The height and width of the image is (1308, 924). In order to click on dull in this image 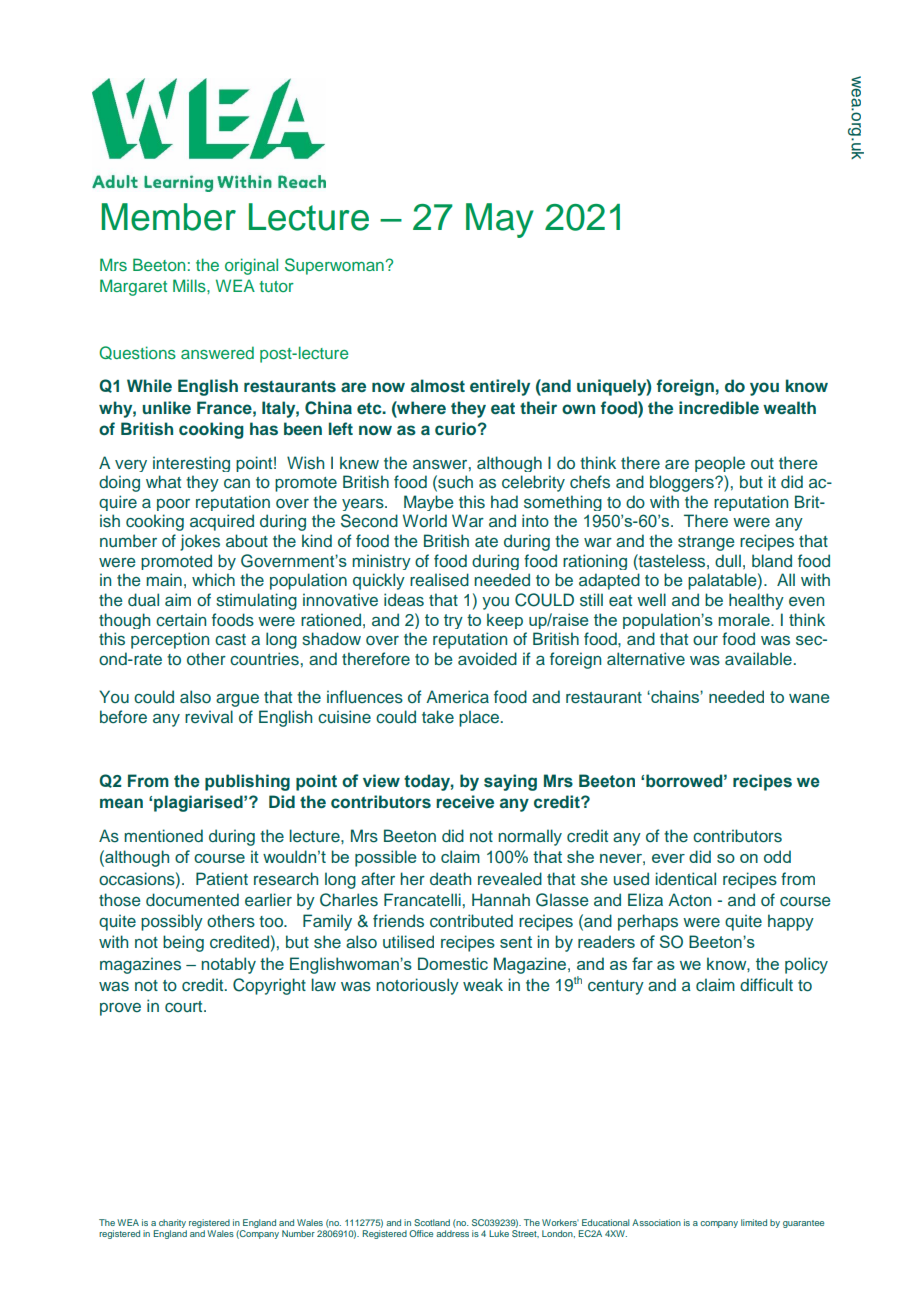, I will do `click(728, 560)`.
